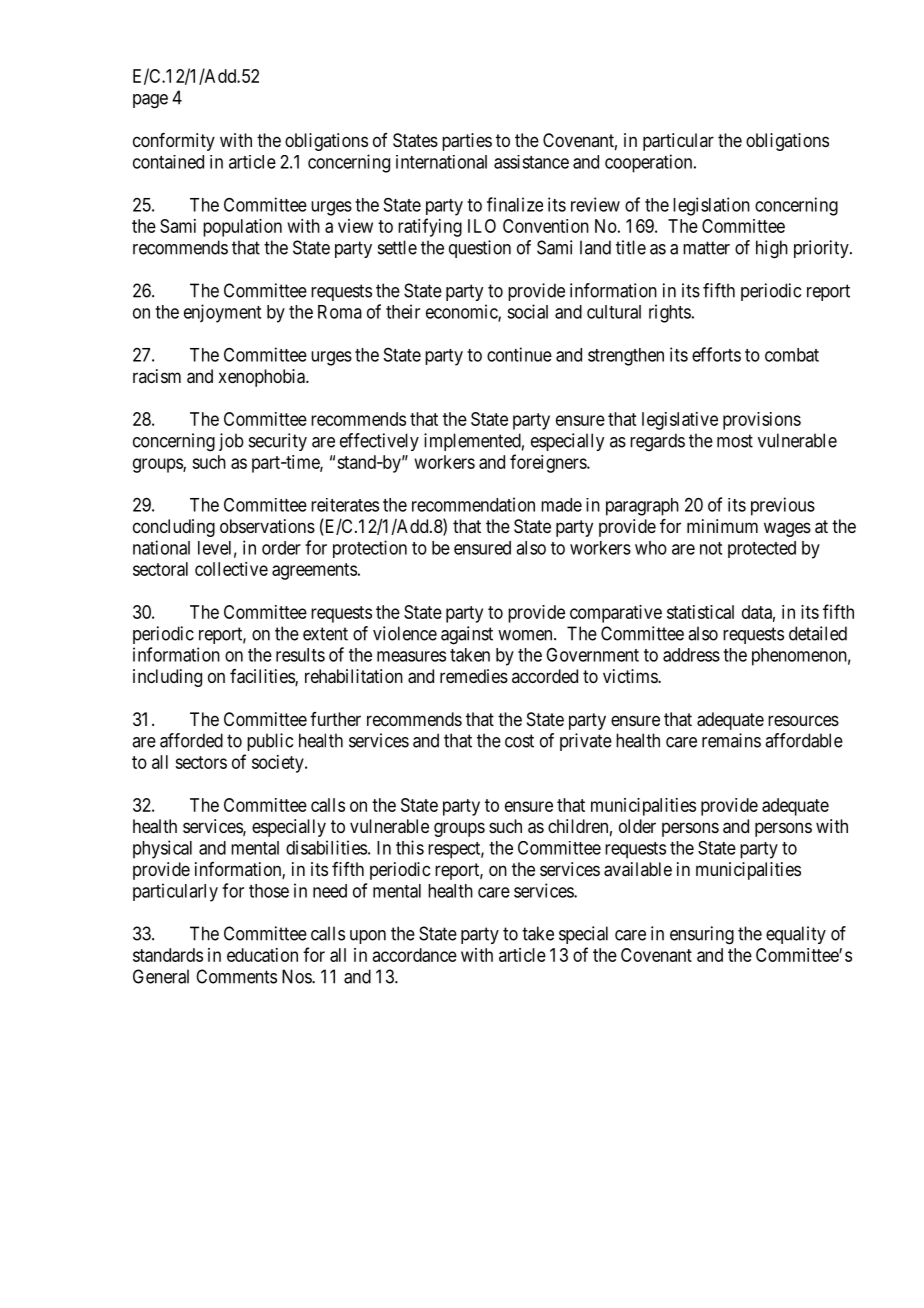  I want to click on foreigners, so click(549, 463).
